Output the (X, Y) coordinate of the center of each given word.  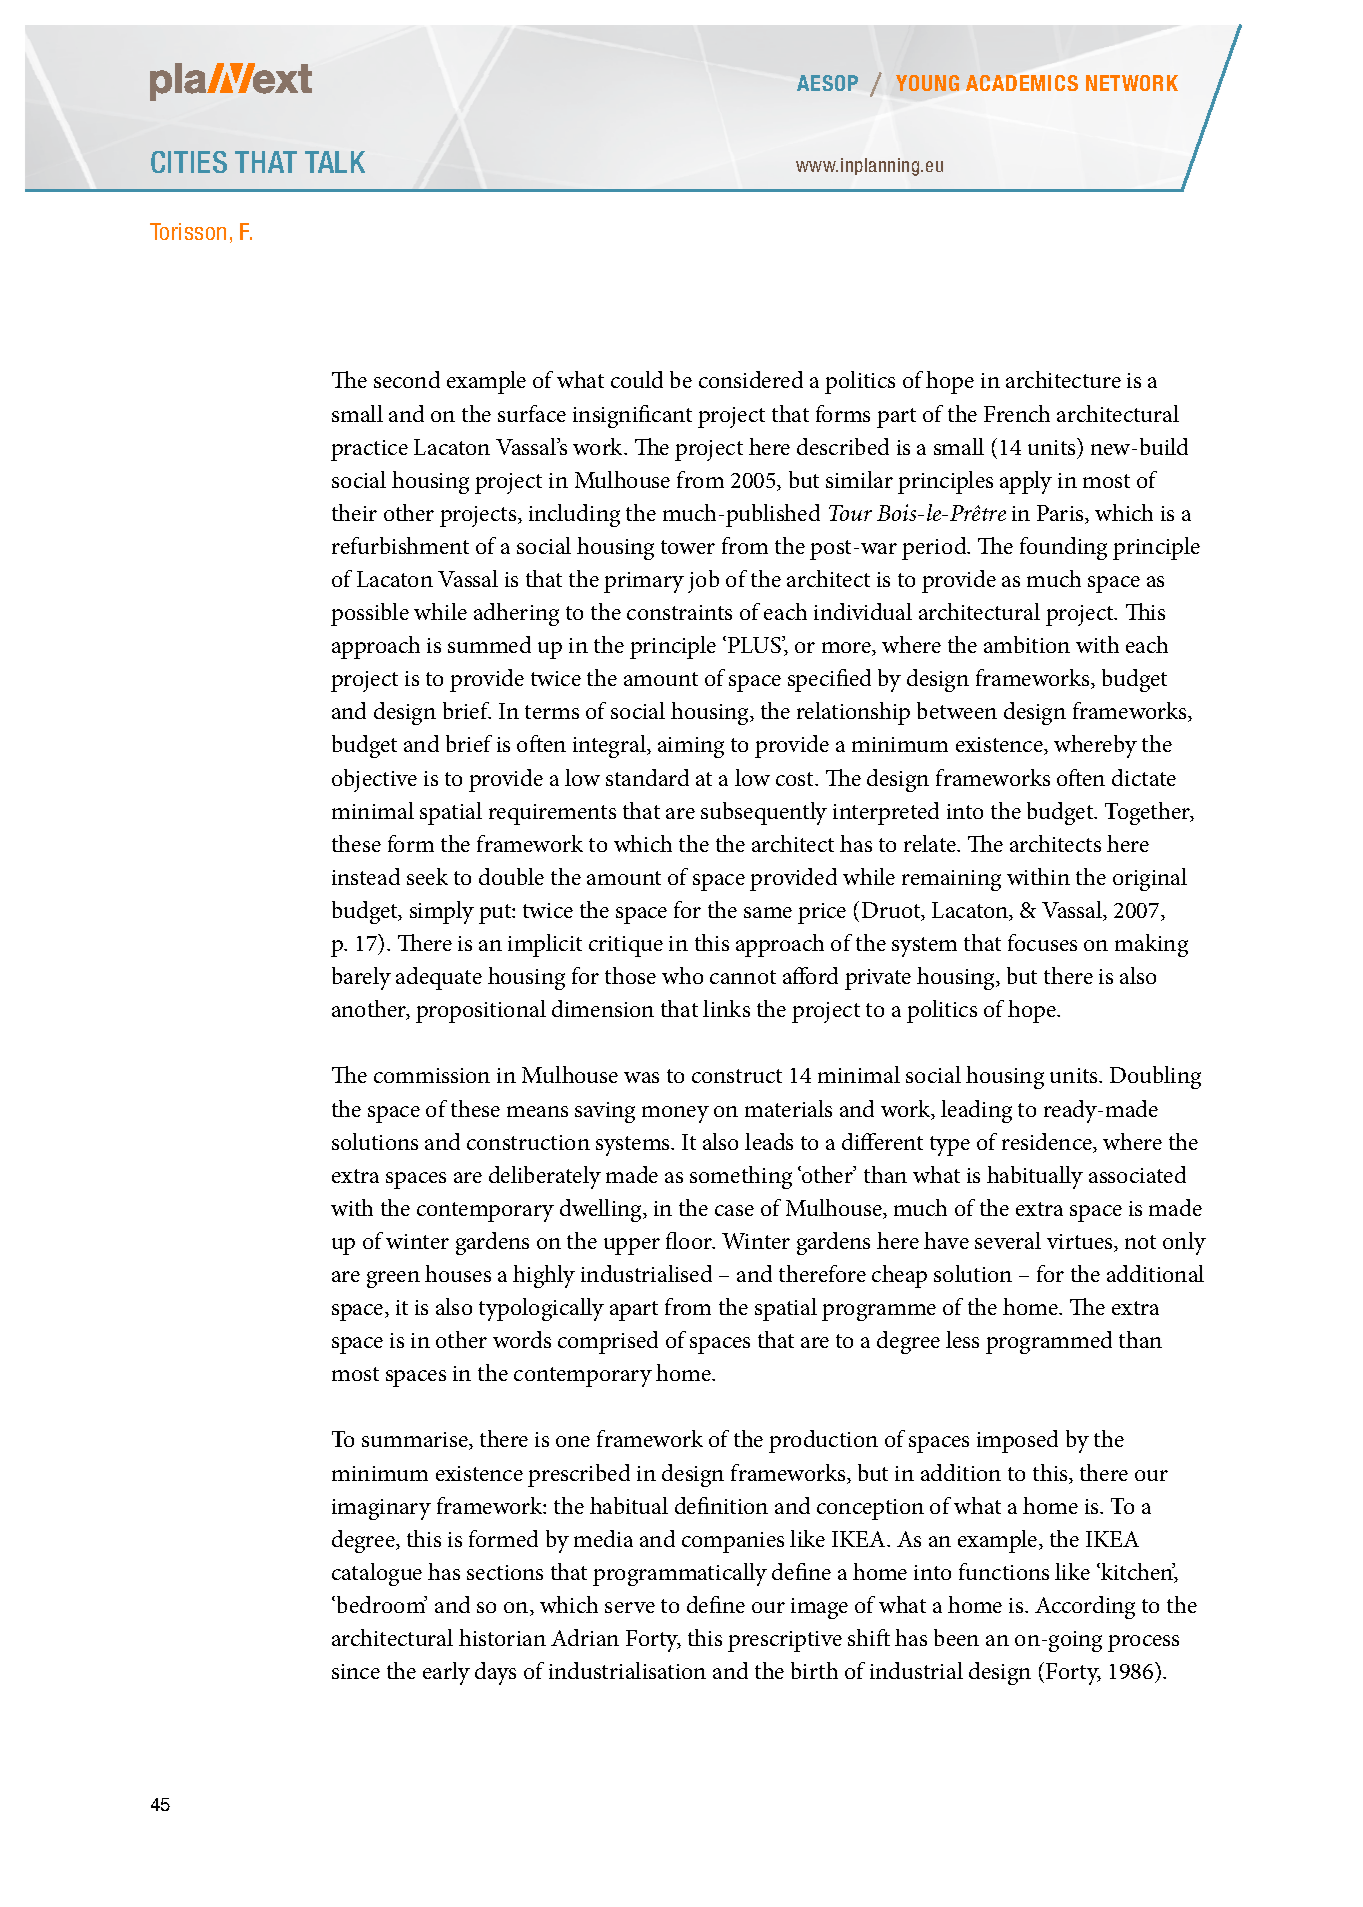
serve (630, 1607)
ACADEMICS (1022, 83)
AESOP (827, 83)
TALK (335, 162)
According (1085, 1607)
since (356, 1671)
